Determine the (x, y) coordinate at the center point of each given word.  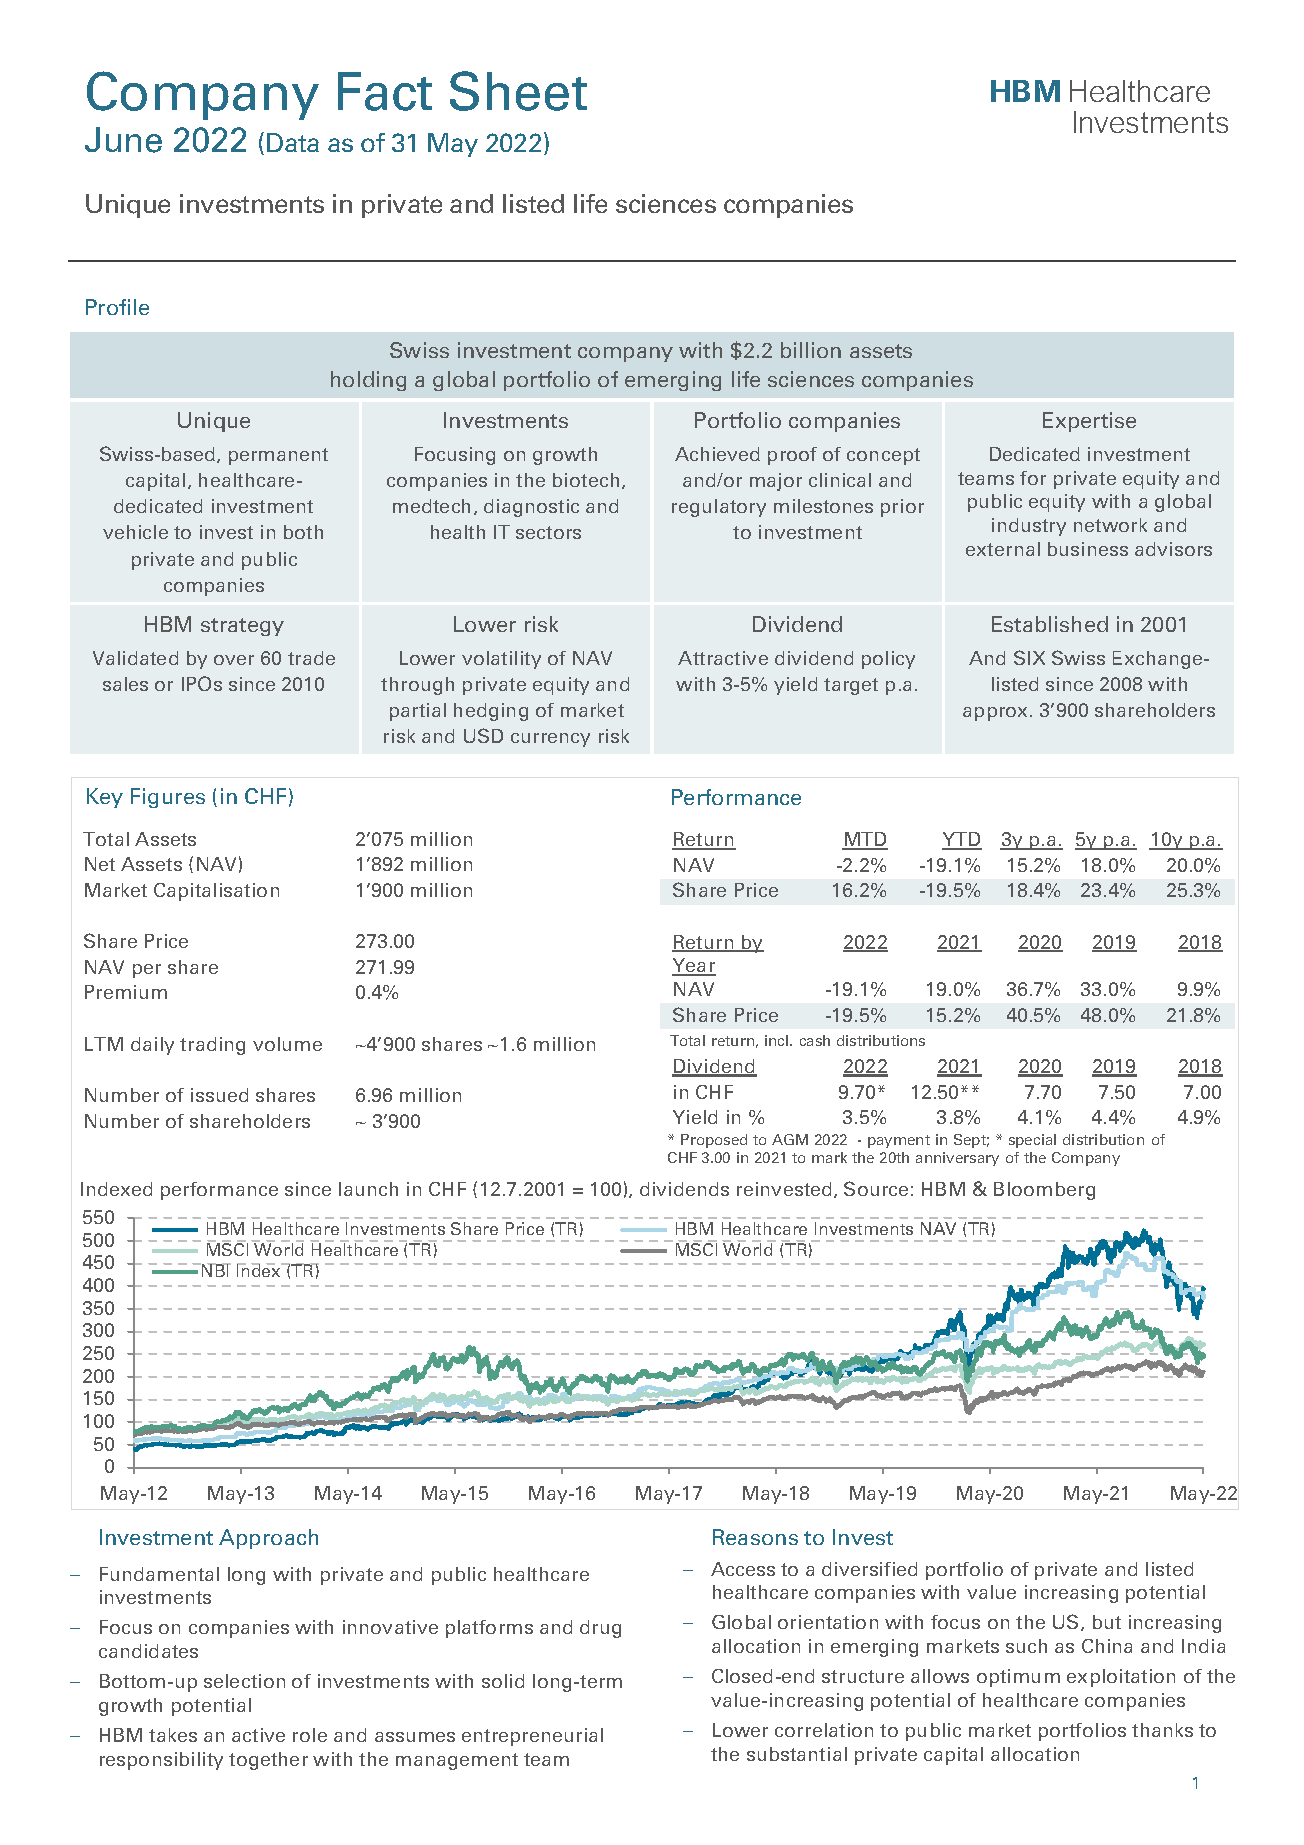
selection (244, 1681)
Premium (126, 992)
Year (694, 967)
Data (293, 142)
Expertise (1089, 422)
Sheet (518, 91)
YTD (962, 840)
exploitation (1121, 1678)
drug (600, 1629)
